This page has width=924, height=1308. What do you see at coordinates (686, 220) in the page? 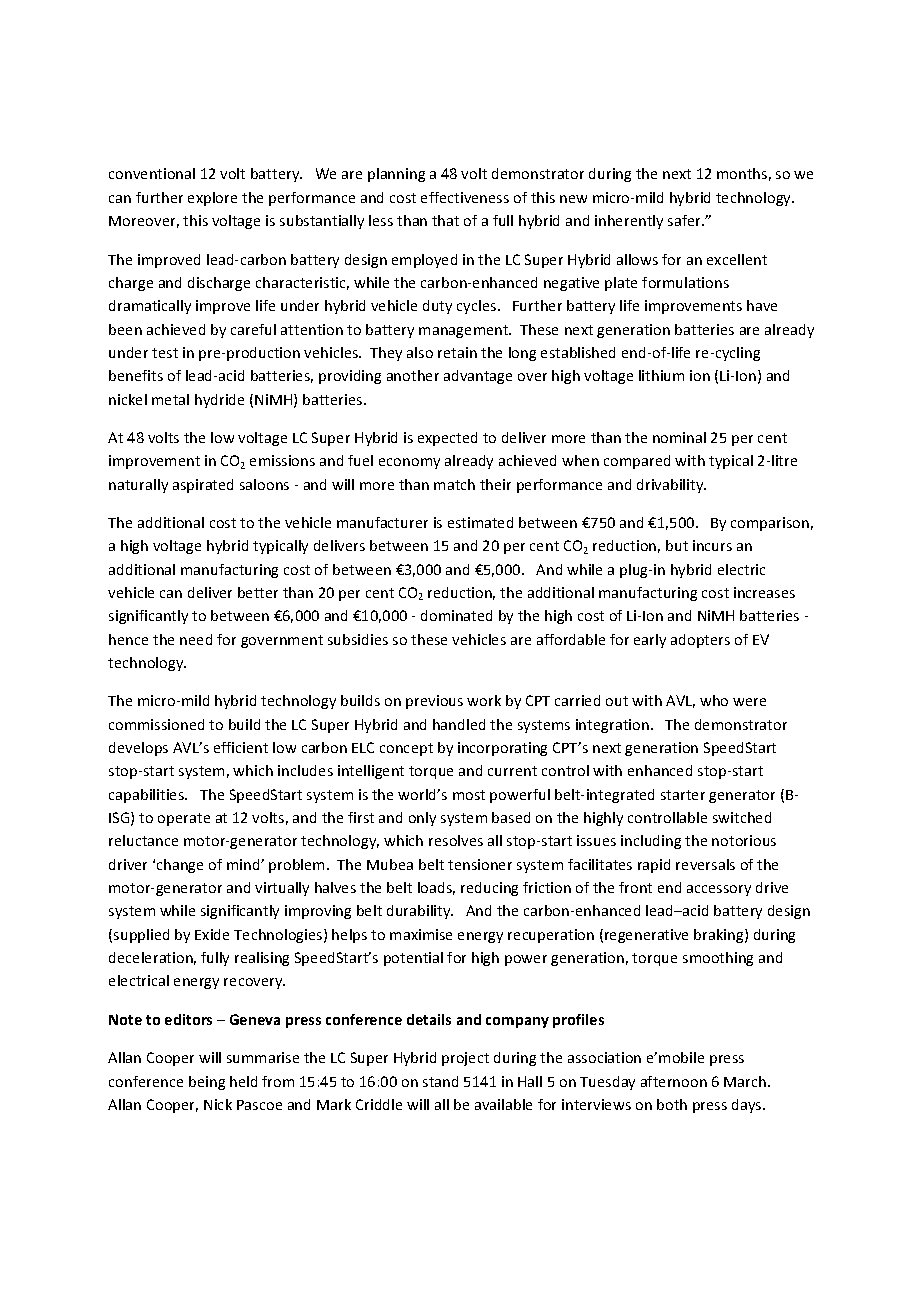
I see `safer` at bounding box center [686, 220].
